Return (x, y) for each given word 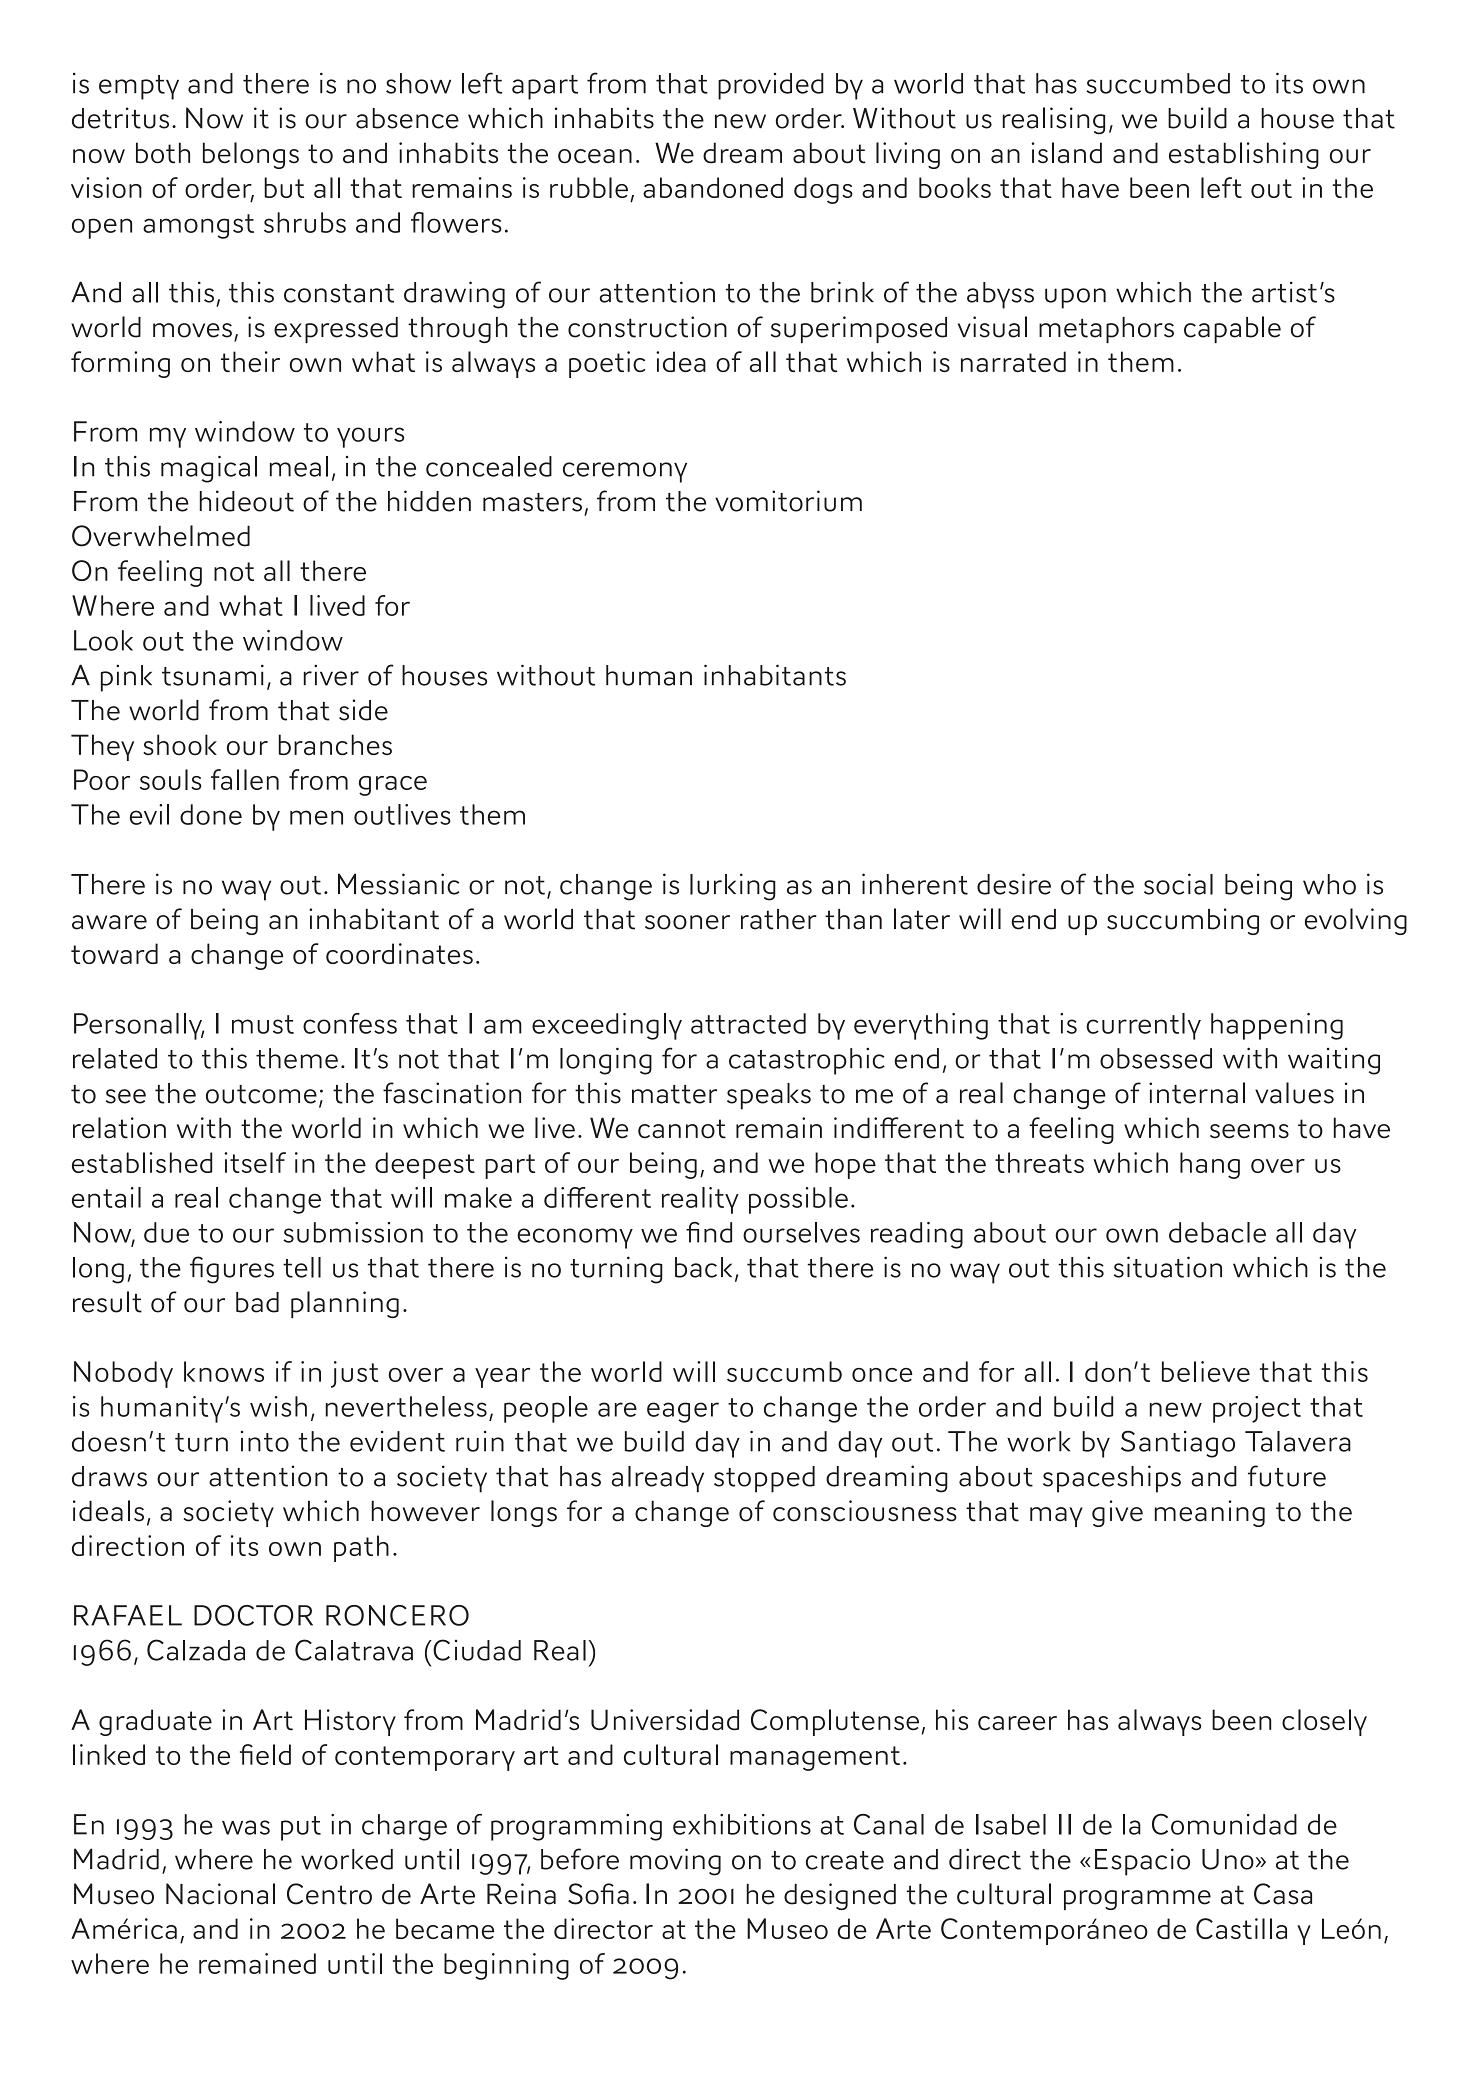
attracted (748, 1023)
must (263, 1024)
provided (771, 86)
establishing (1244, 155)
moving (675, 1862)
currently (1143, 1026)
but (284, 187)
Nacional (220, 1894)
